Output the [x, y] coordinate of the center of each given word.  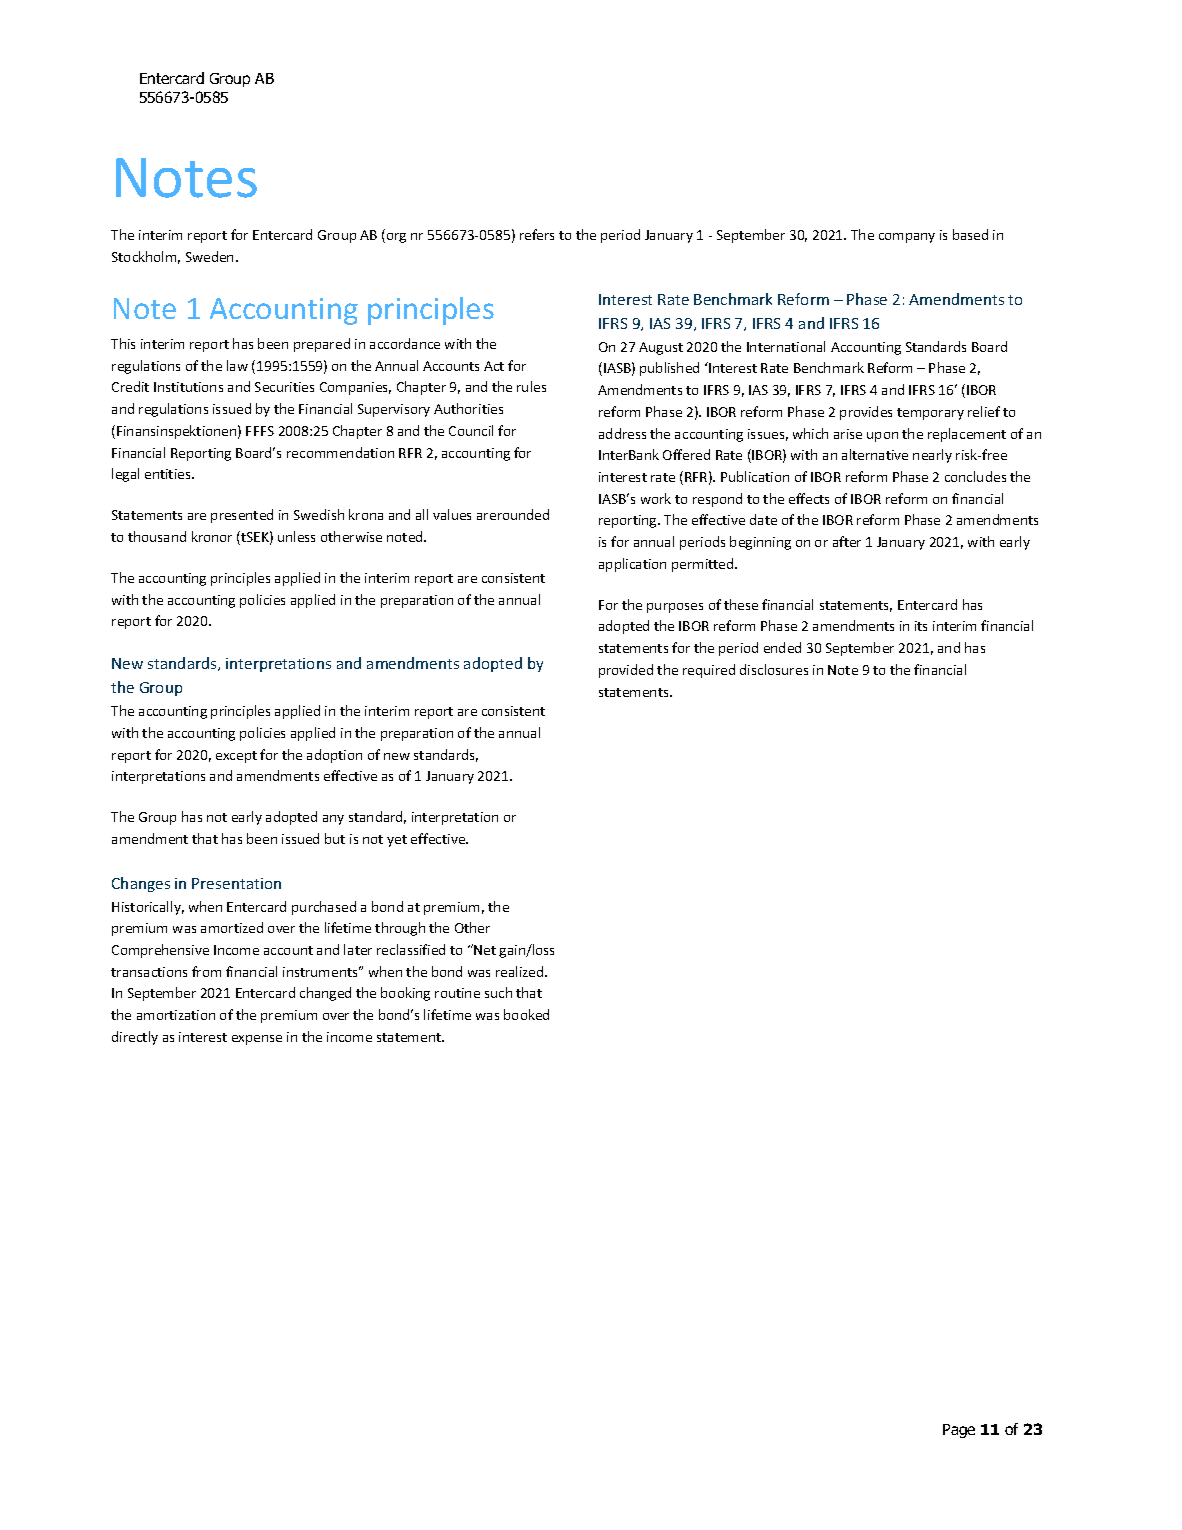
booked [526, 1014]
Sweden [209, 256]
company [907, 238]
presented [242, 516]
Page [959, 1431]
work [656, 498]
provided [626, 671]
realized [521, 971]
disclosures [774, 669]
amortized [232, 927]
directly [135, 1038]
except [236, 757]
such [498, 992]
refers [537, 234]
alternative [875, 454]
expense [257, 1040]
